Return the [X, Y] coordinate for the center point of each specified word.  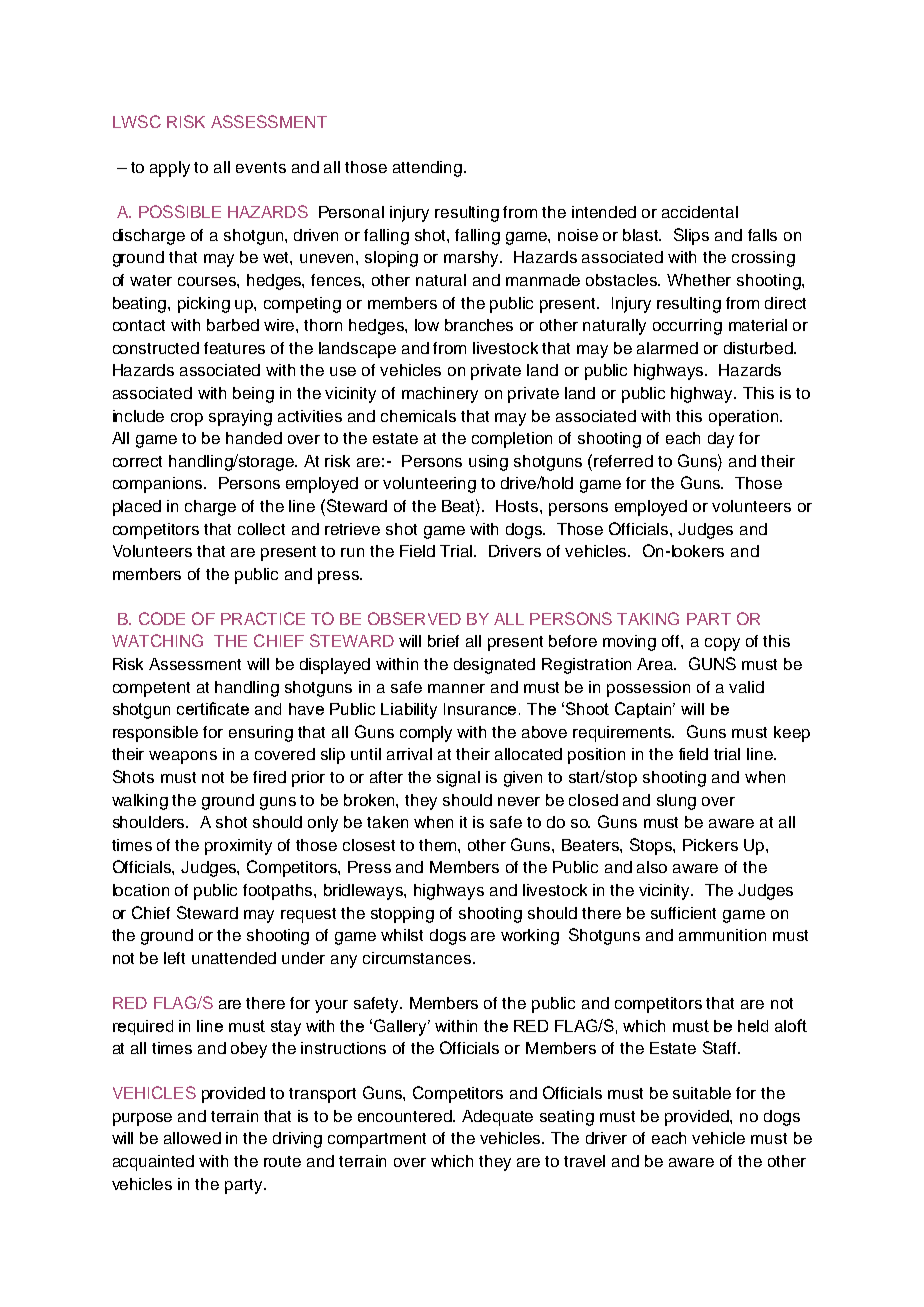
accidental [700, 212]
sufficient [683, 913]
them [439, 845]
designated [494, 666]
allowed [192, 1138]
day [721, 440]
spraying [240, 418]
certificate [213, 708]
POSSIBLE [180, 211]
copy [722, 644]
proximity [238, 847]
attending [427, 169]
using [488, 463]
